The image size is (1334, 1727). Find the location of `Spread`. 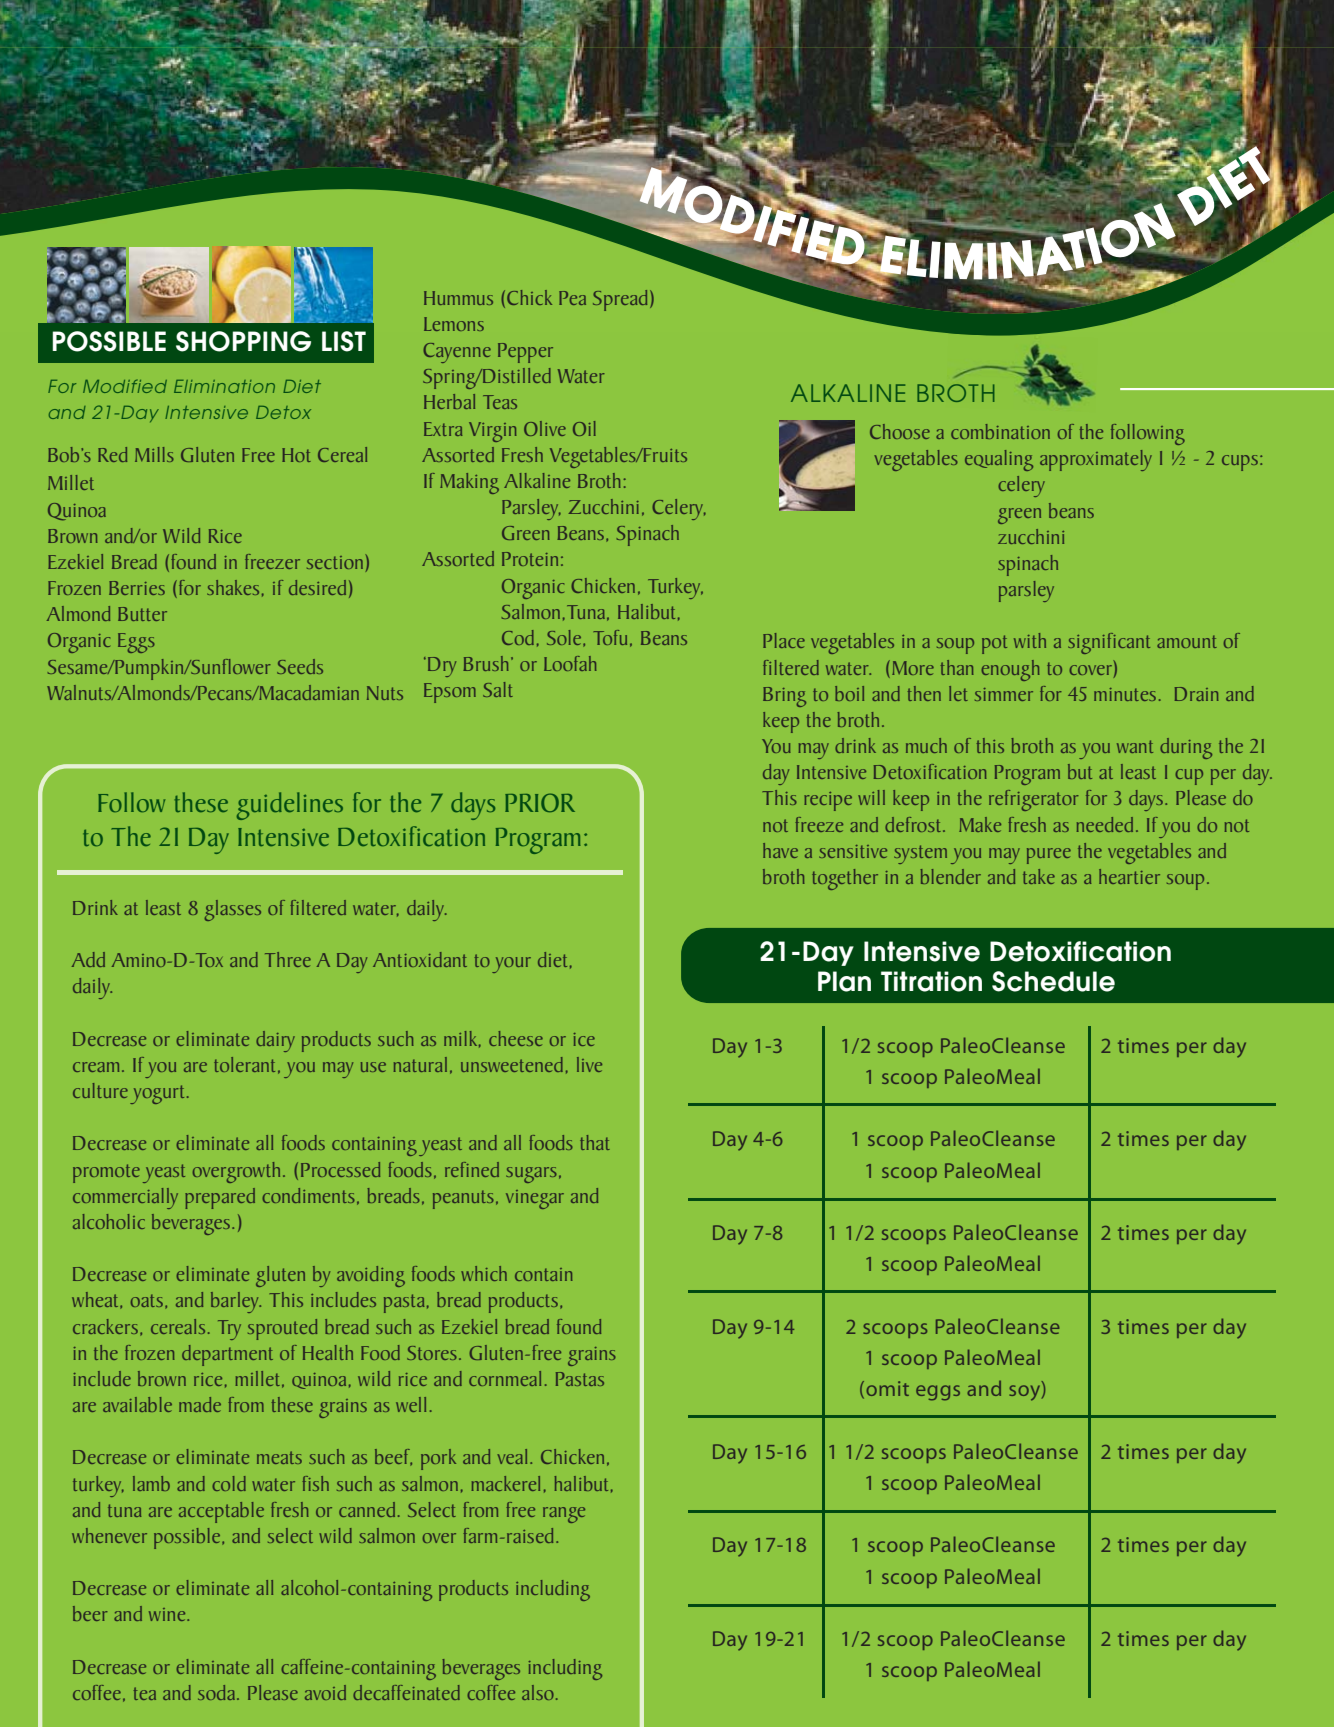

Spread is located at coordinates (620, 300).
